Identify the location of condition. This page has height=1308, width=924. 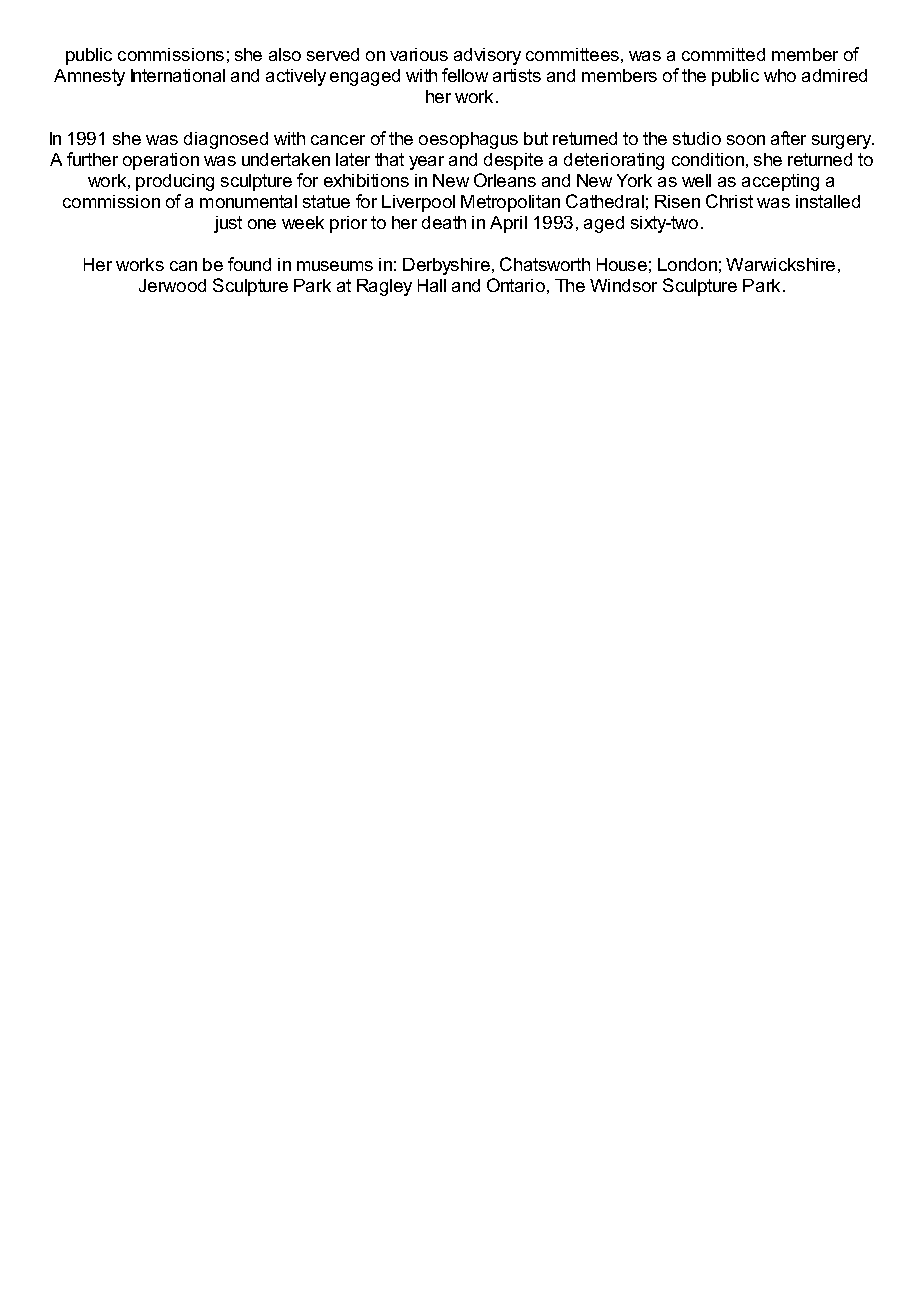
(708, 159).
